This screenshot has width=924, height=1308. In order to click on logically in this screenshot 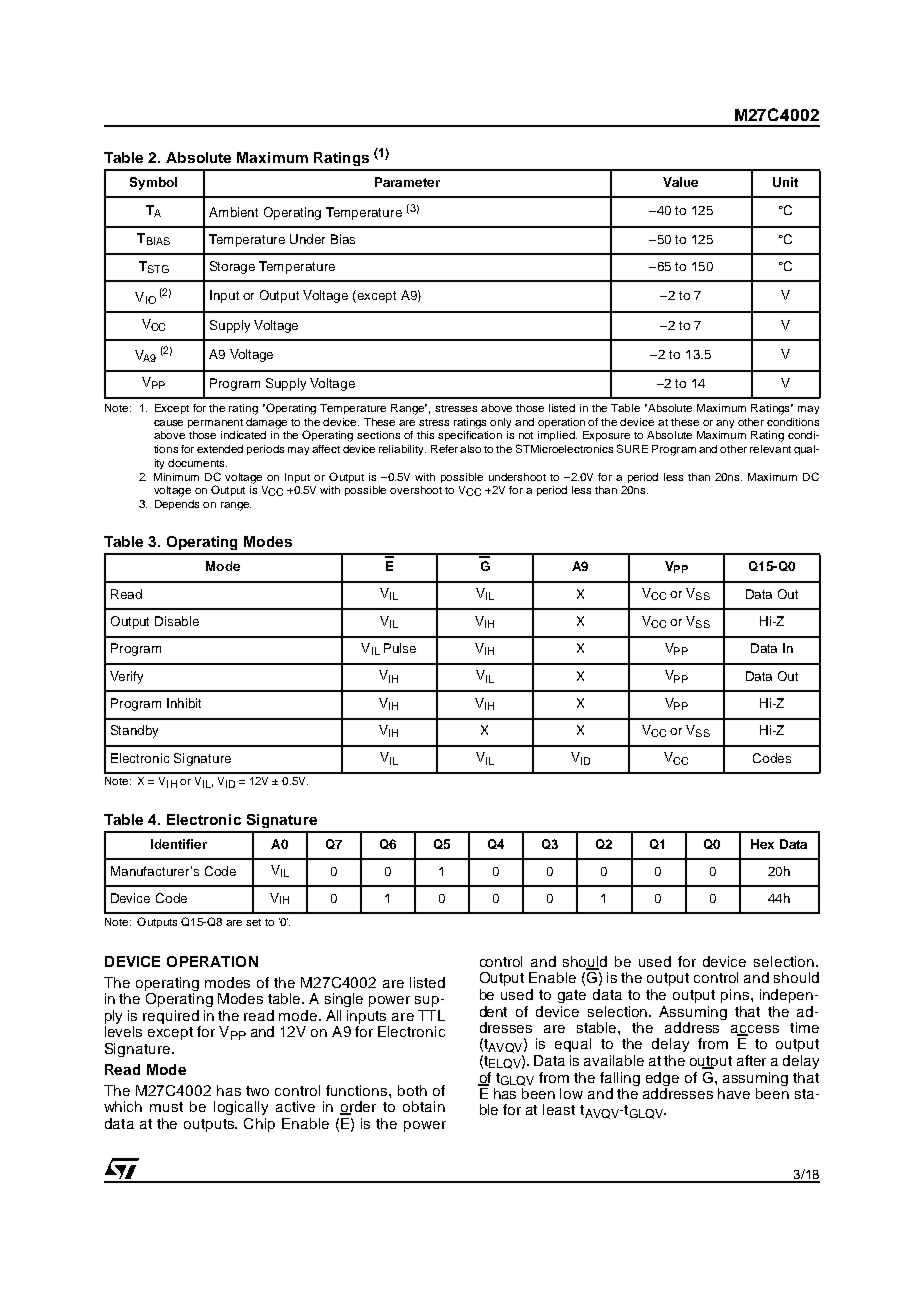, I will do `click(241, 1108)`.
